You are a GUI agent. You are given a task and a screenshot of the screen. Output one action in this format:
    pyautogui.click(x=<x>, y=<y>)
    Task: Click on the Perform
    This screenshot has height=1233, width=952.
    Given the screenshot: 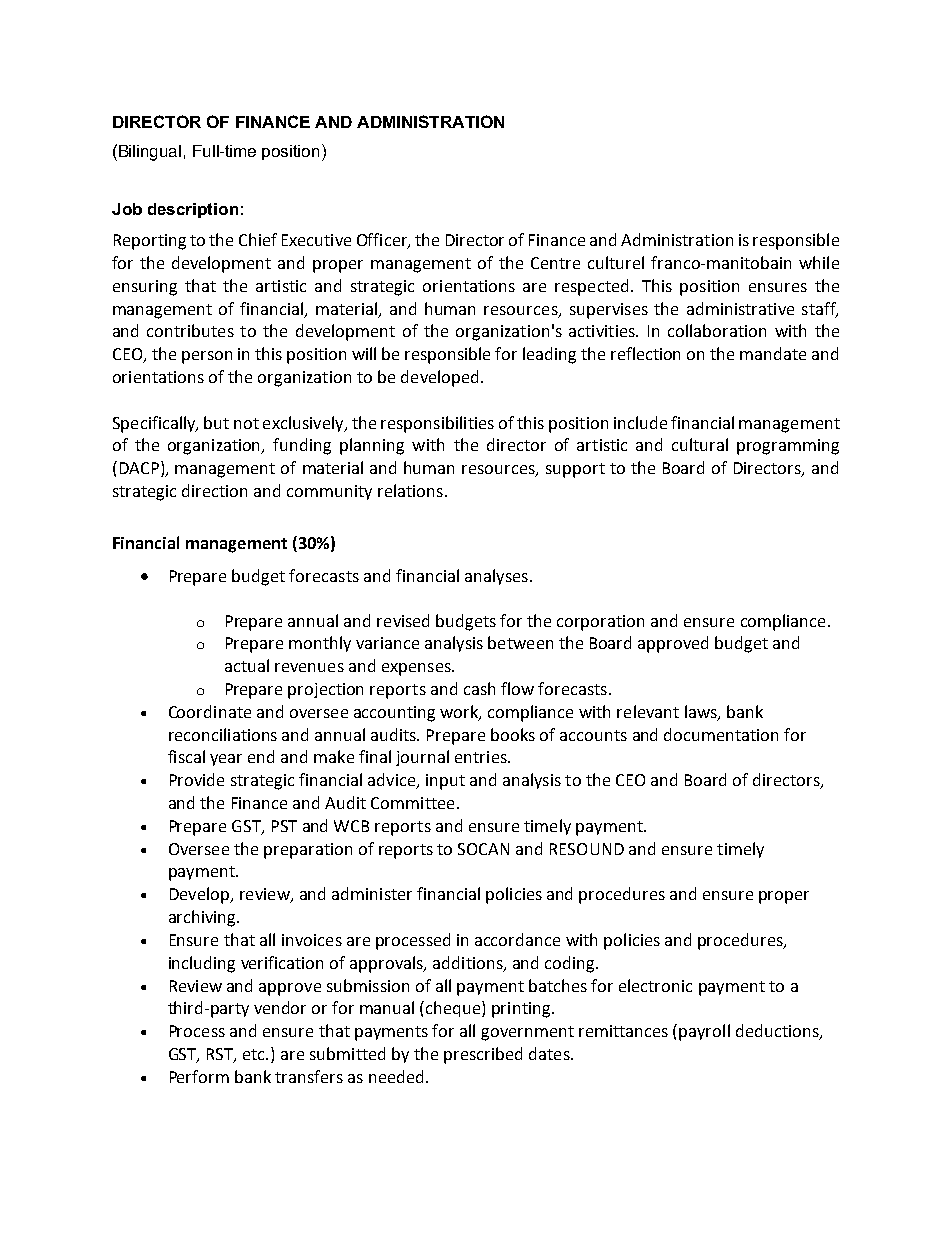 What is the action you would take?
    pyautogui.click(x=199, y=1076)
